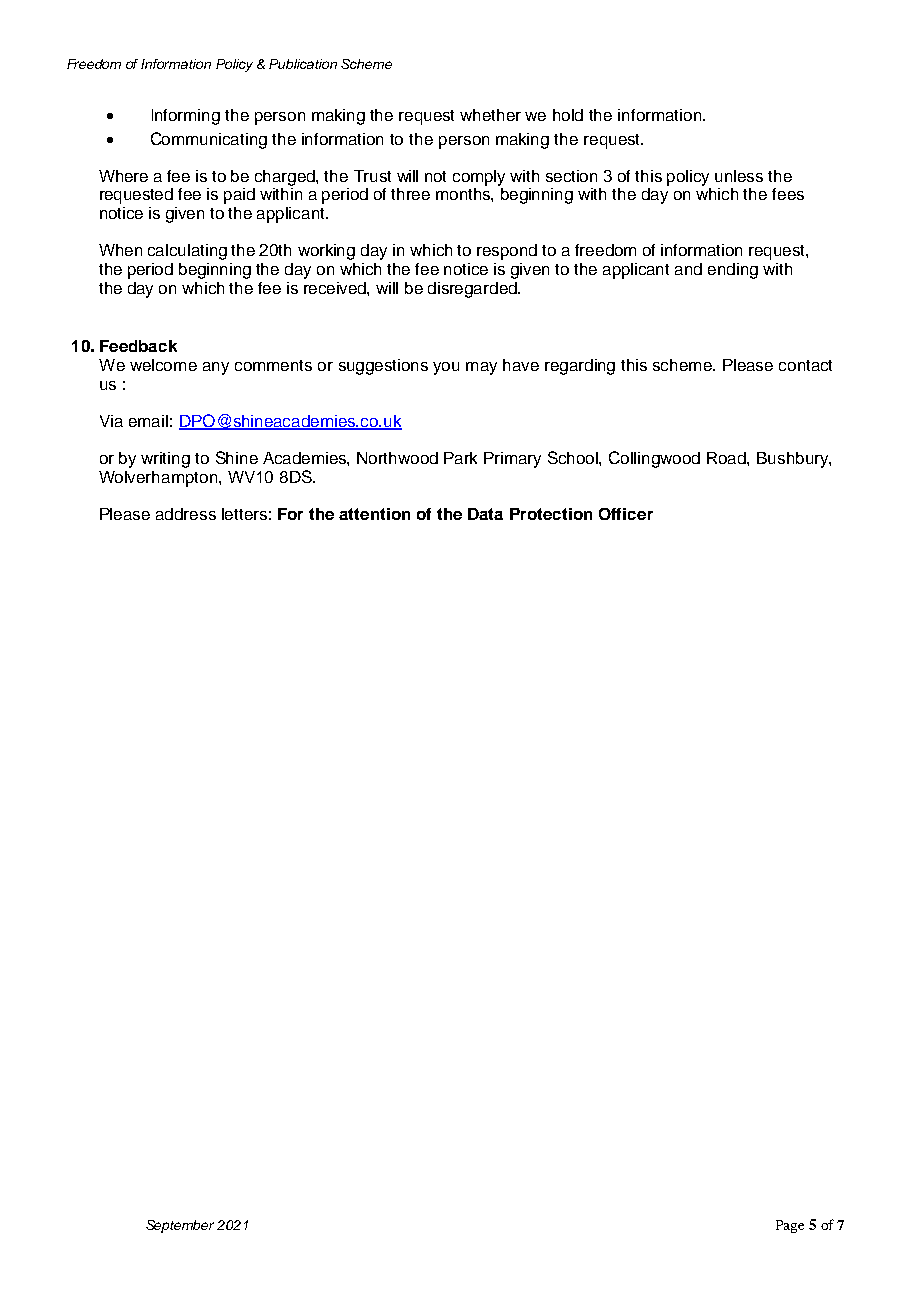  I want to click on Officer, so click(626, 514).
